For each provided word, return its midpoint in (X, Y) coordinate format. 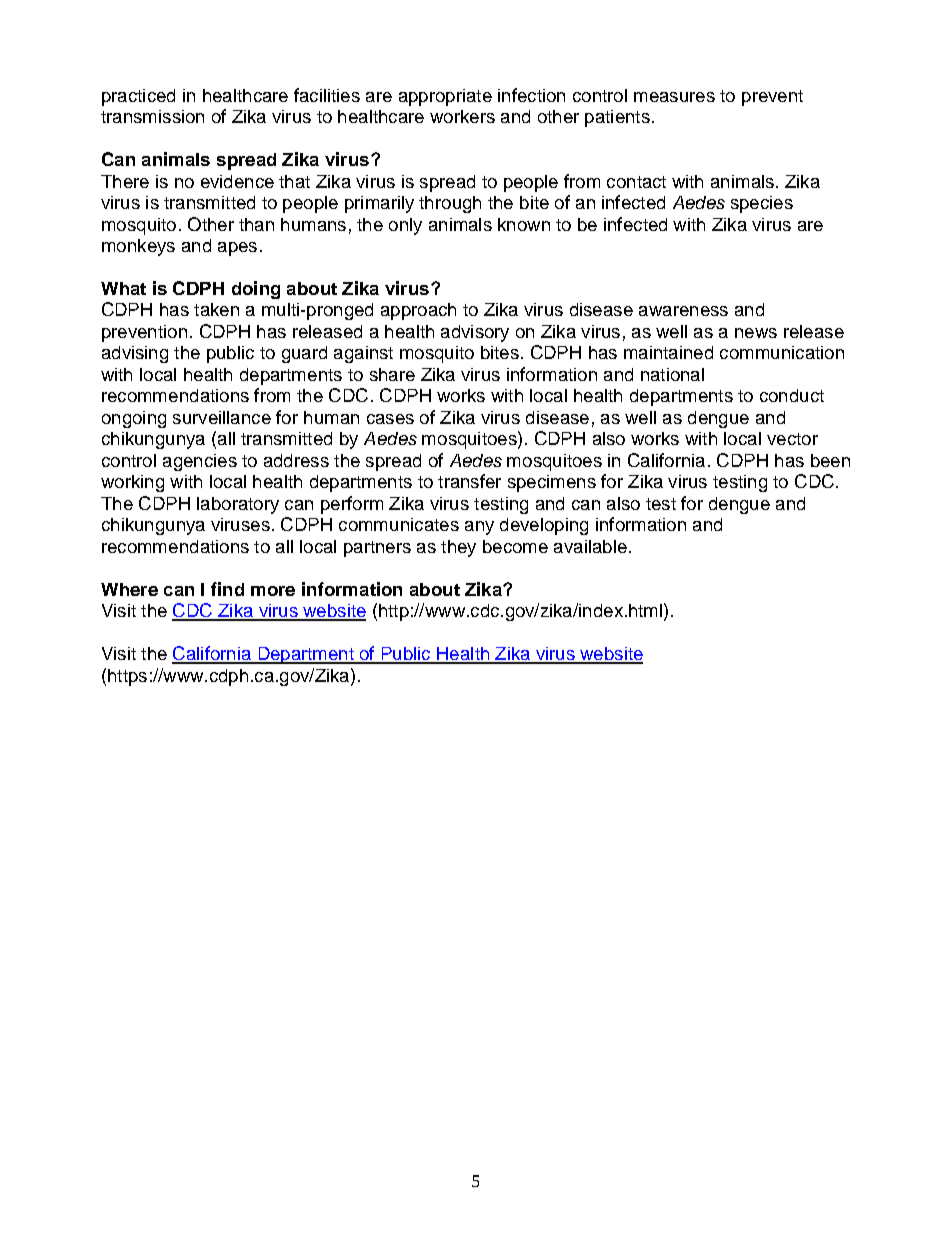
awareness (683, 311)
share (392, 374)
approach (418, 311)
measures (674, 97)
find (227, 589)
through (450, 204)
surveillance (222, 417)
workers (462, 116)
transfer (469, 481)
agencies (200, 462)
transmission (152, 116)
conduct (792, 395)
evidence (237, 181)
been (830, 460)
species (762, 204)
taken (216, 309)
